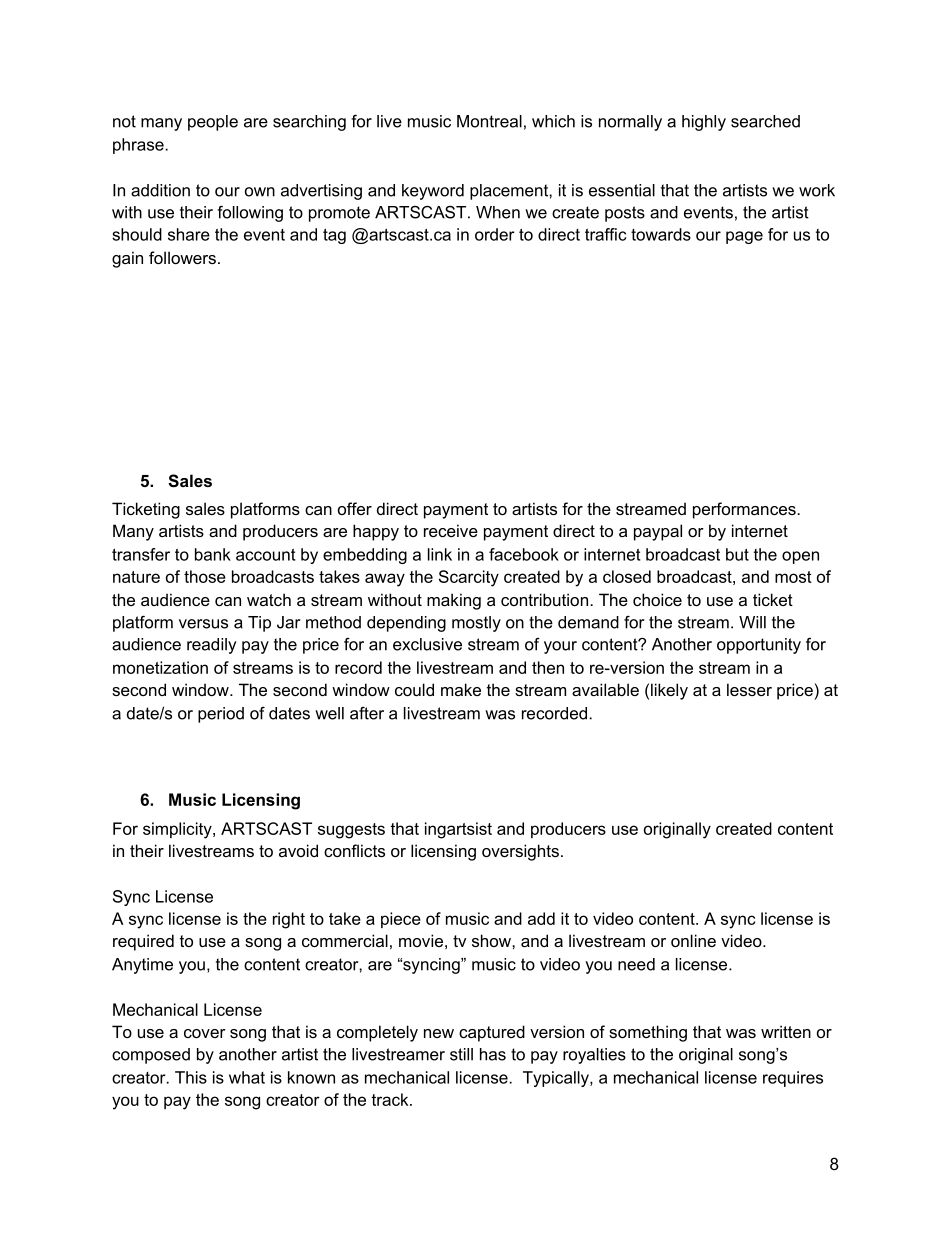  I want to click on performances, so click(745, 510).
